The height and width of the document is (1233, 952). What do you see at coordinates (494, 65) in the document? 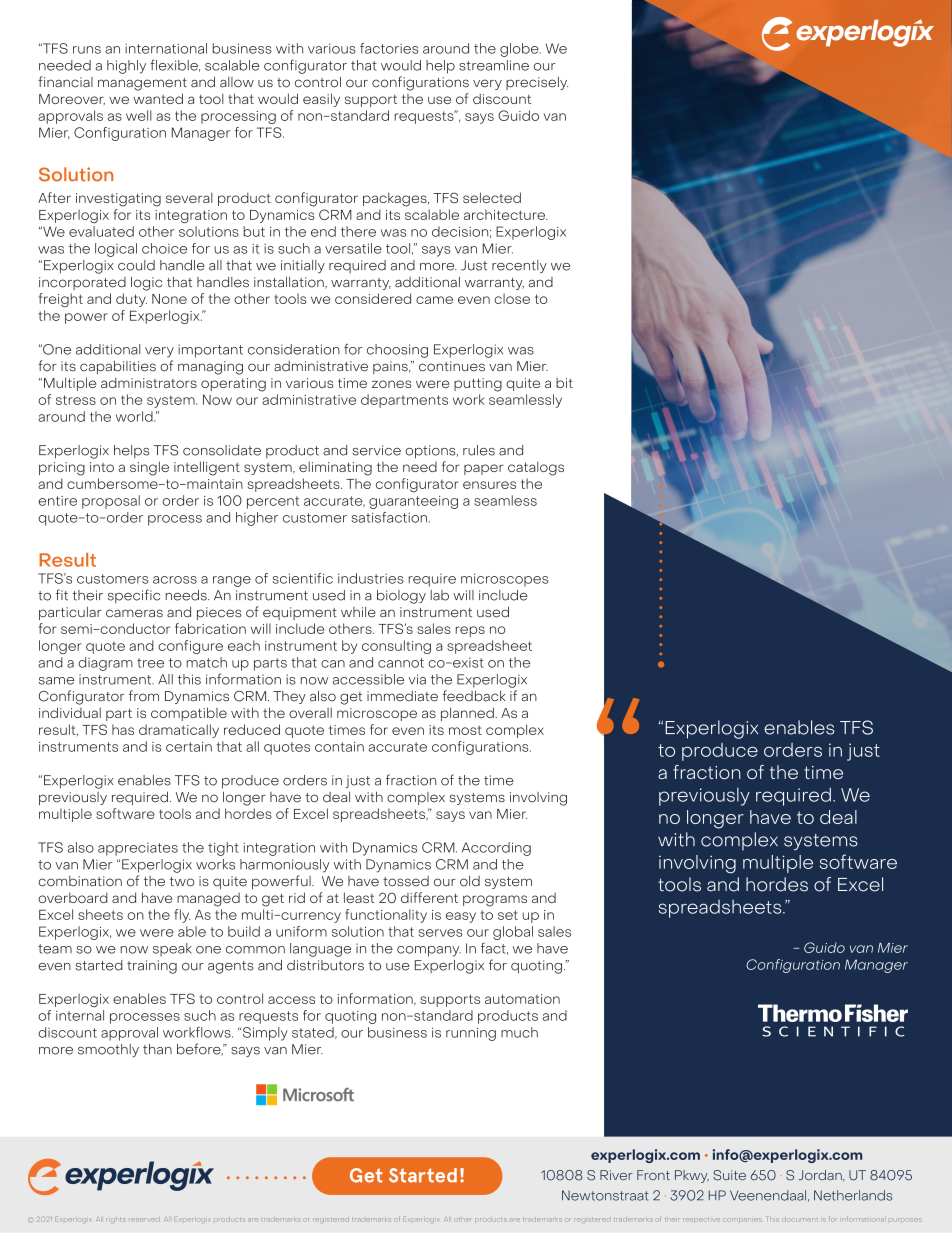
I see `streamline` at bounding box center [494, 65].
